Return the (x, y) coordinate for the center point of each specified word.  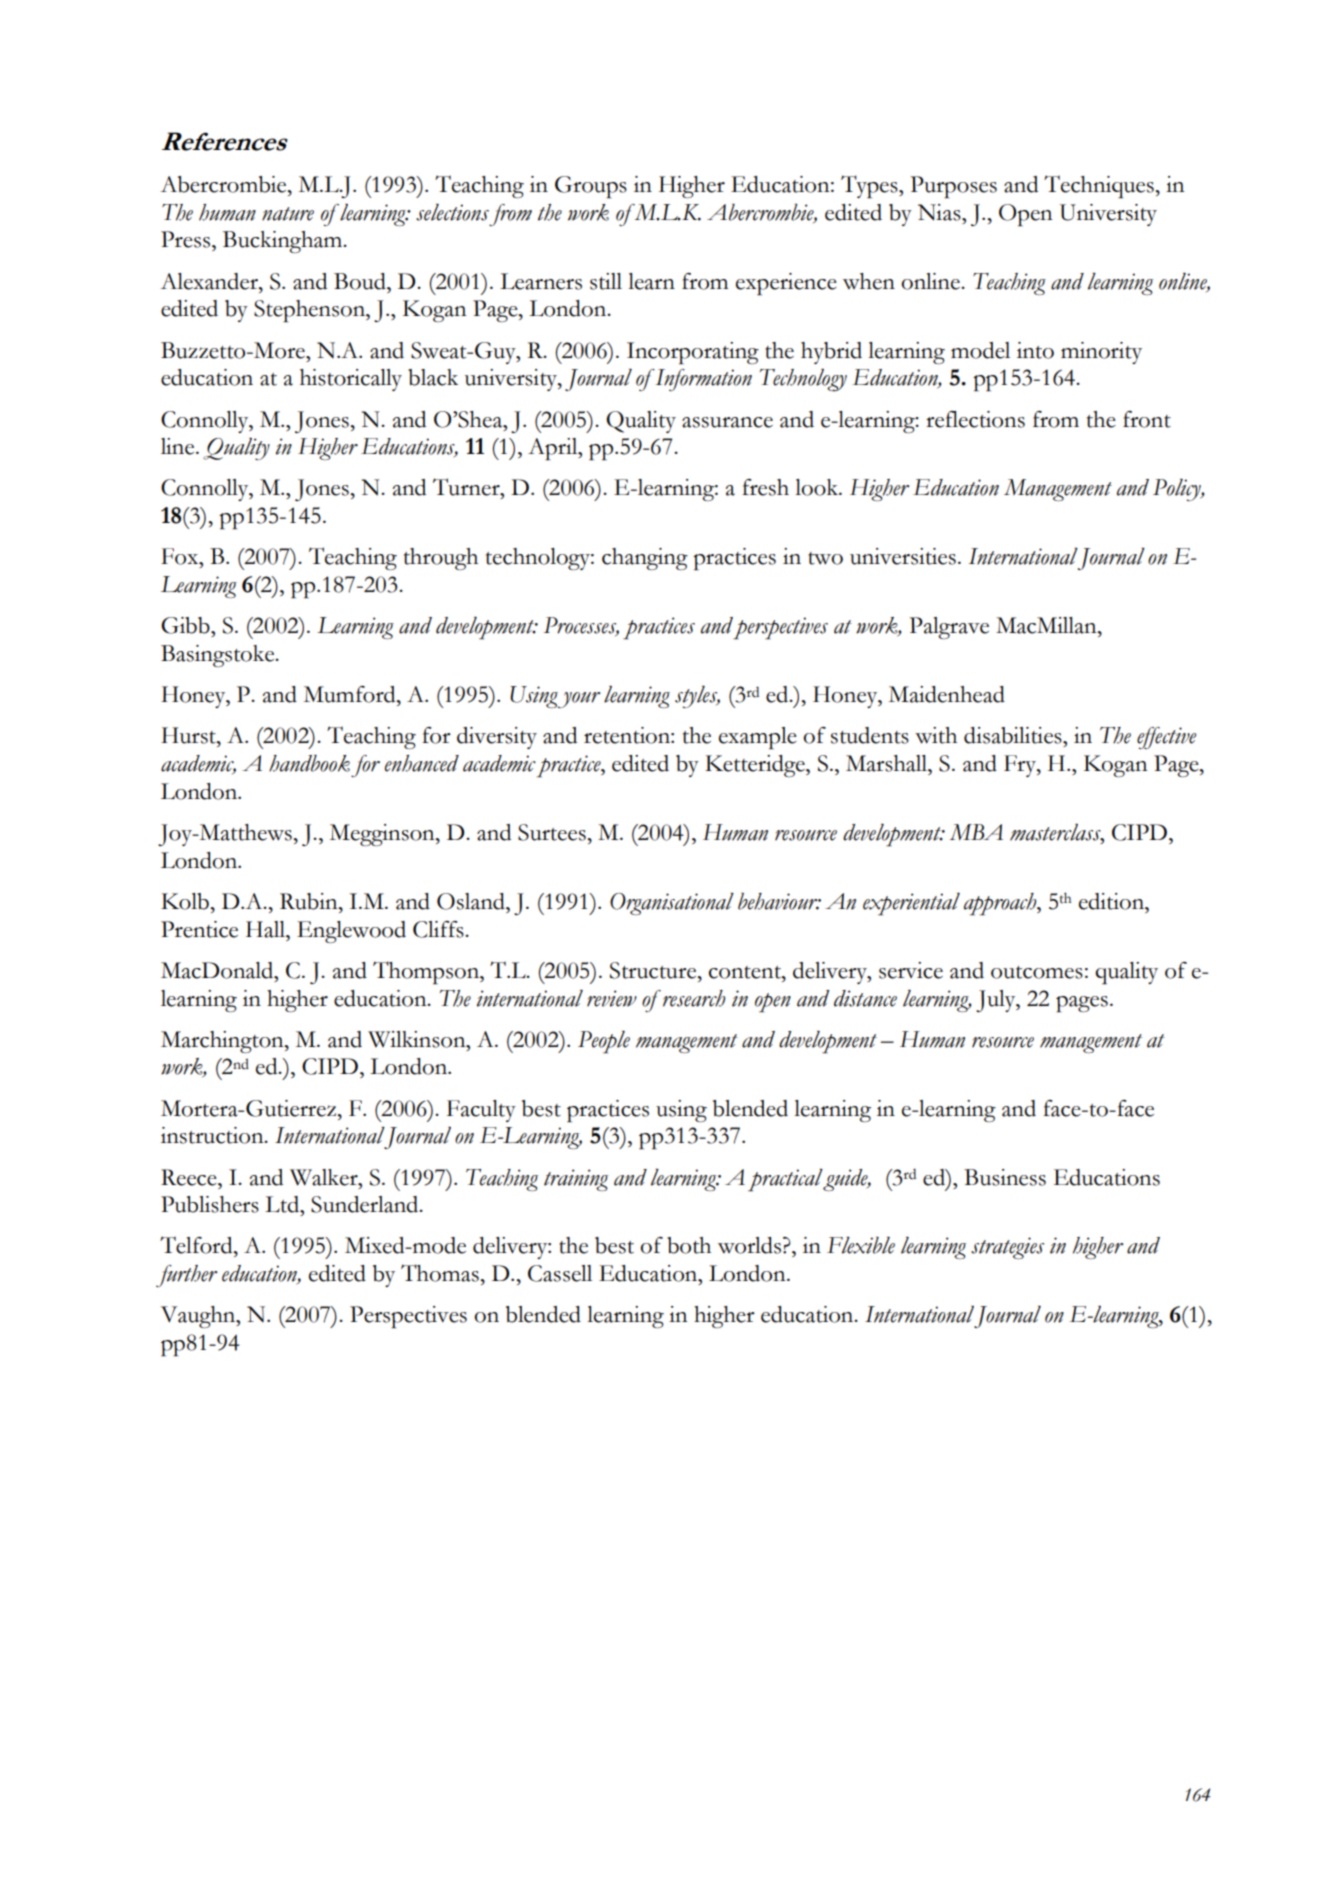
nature (288, 214)
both (689, 1245)
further (186, 1276)
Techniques (1100, 186)
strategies (1007, 1248)
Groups (591, 187)
